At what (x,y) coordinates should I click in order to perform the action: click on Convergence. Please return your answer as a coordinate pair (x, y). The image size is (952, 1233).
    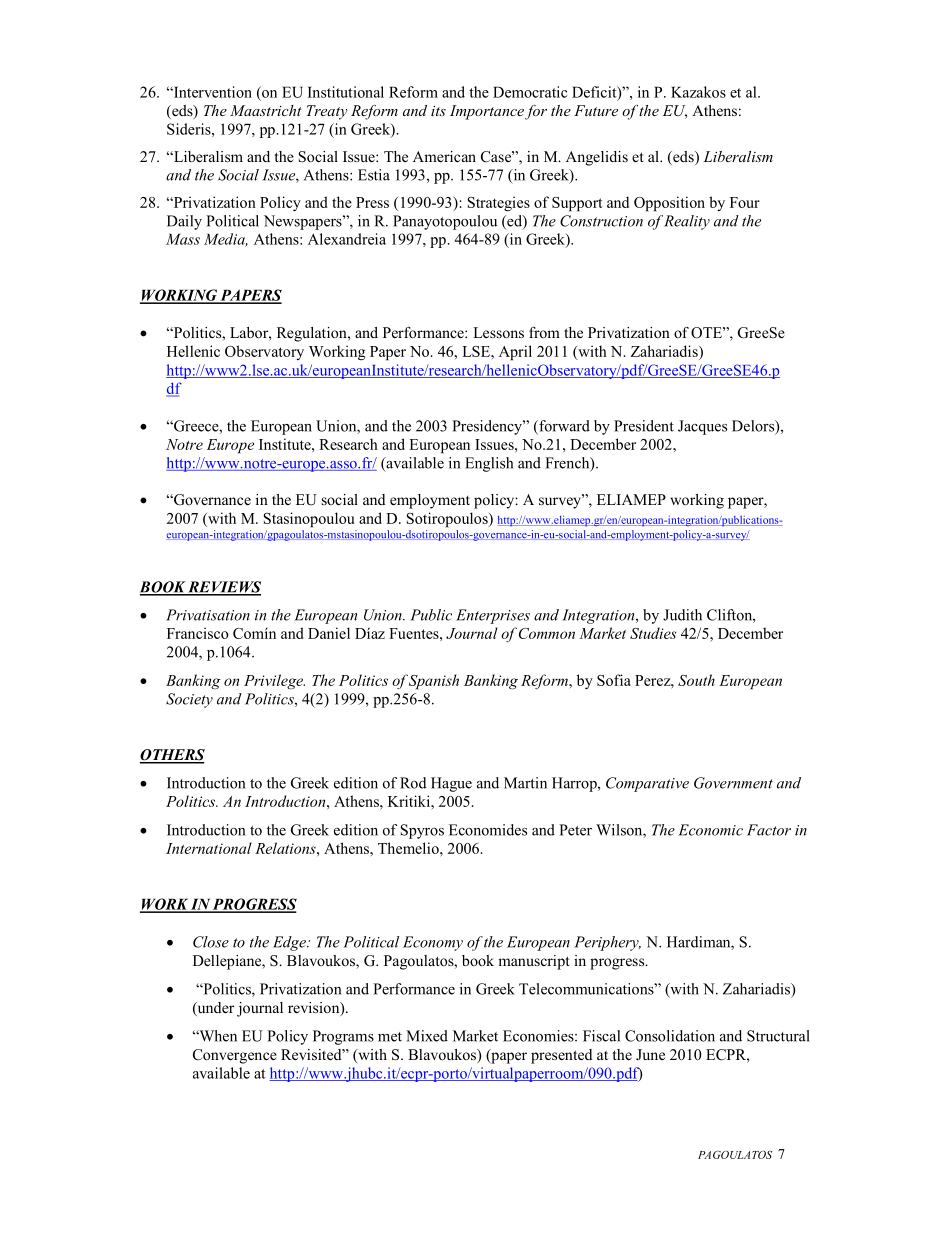
    Looking at the image, I should click on (235, 1056).
